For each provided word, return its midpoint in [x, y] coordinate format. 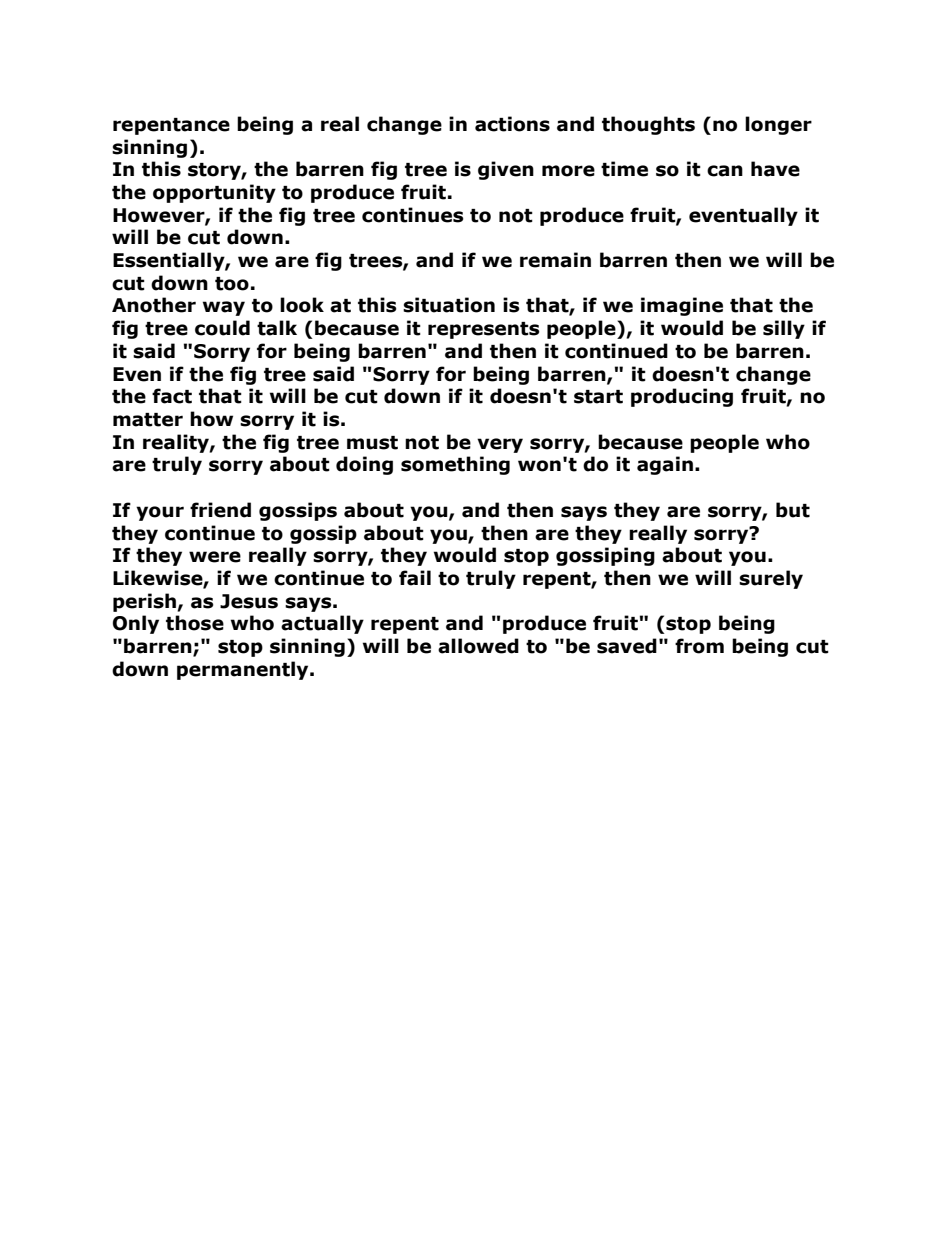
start [598, 397]
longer [778, 125]
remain [555, 260]
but [793, 510]
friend [220, 510]
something [455, 465]
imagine [682, 306]
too [232, 284]
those [195, 623]
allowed [478, 646]
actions [512, 124]
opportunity [214, 193]
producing [682, 397]
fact [172, 396]
